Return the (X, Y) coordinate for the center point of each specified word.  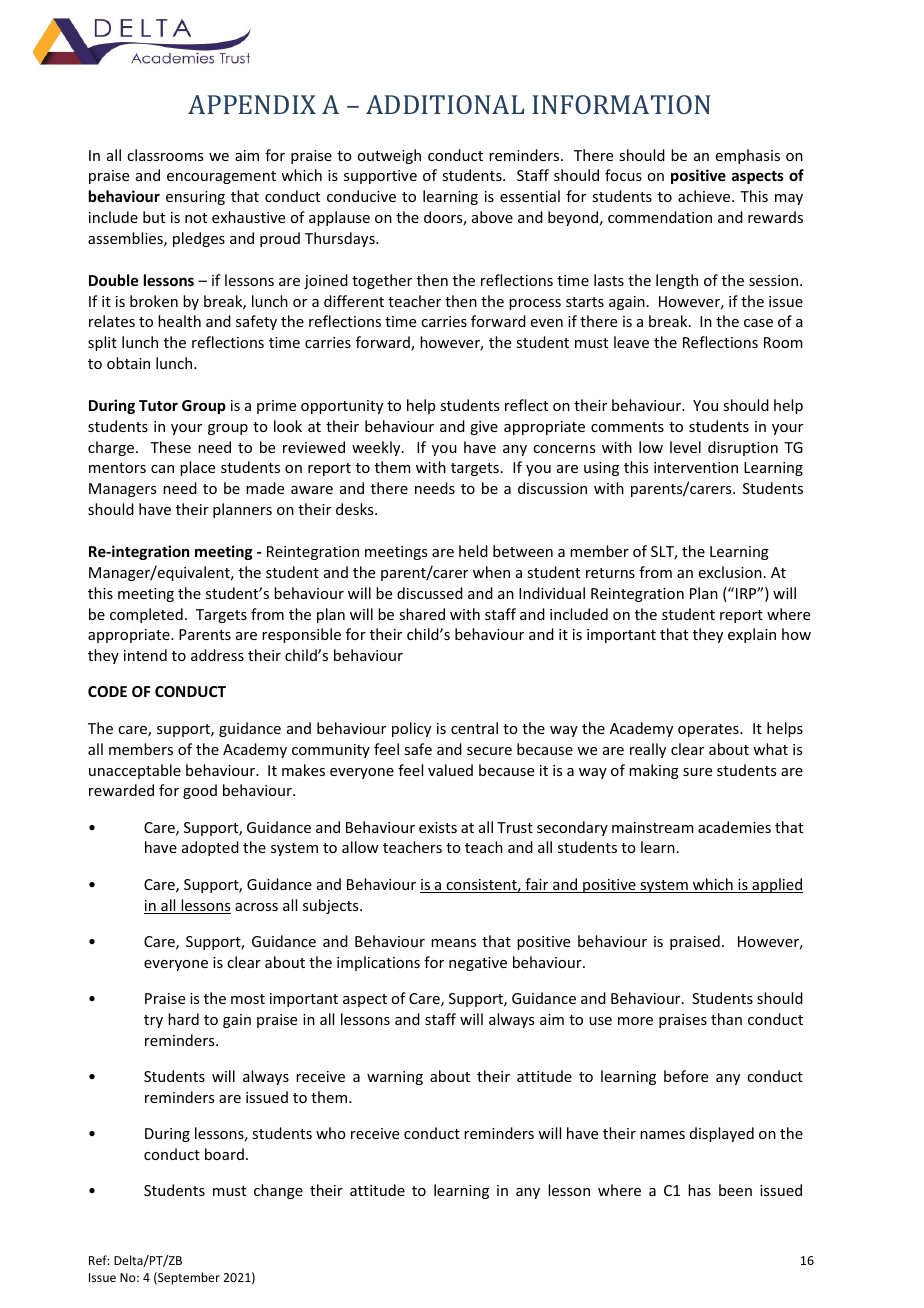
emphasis (748, 156)
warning (395, 1078)
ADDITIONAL (445, 104)
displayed (722, 1134)
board (224, 1154)
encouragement (221, 177)
